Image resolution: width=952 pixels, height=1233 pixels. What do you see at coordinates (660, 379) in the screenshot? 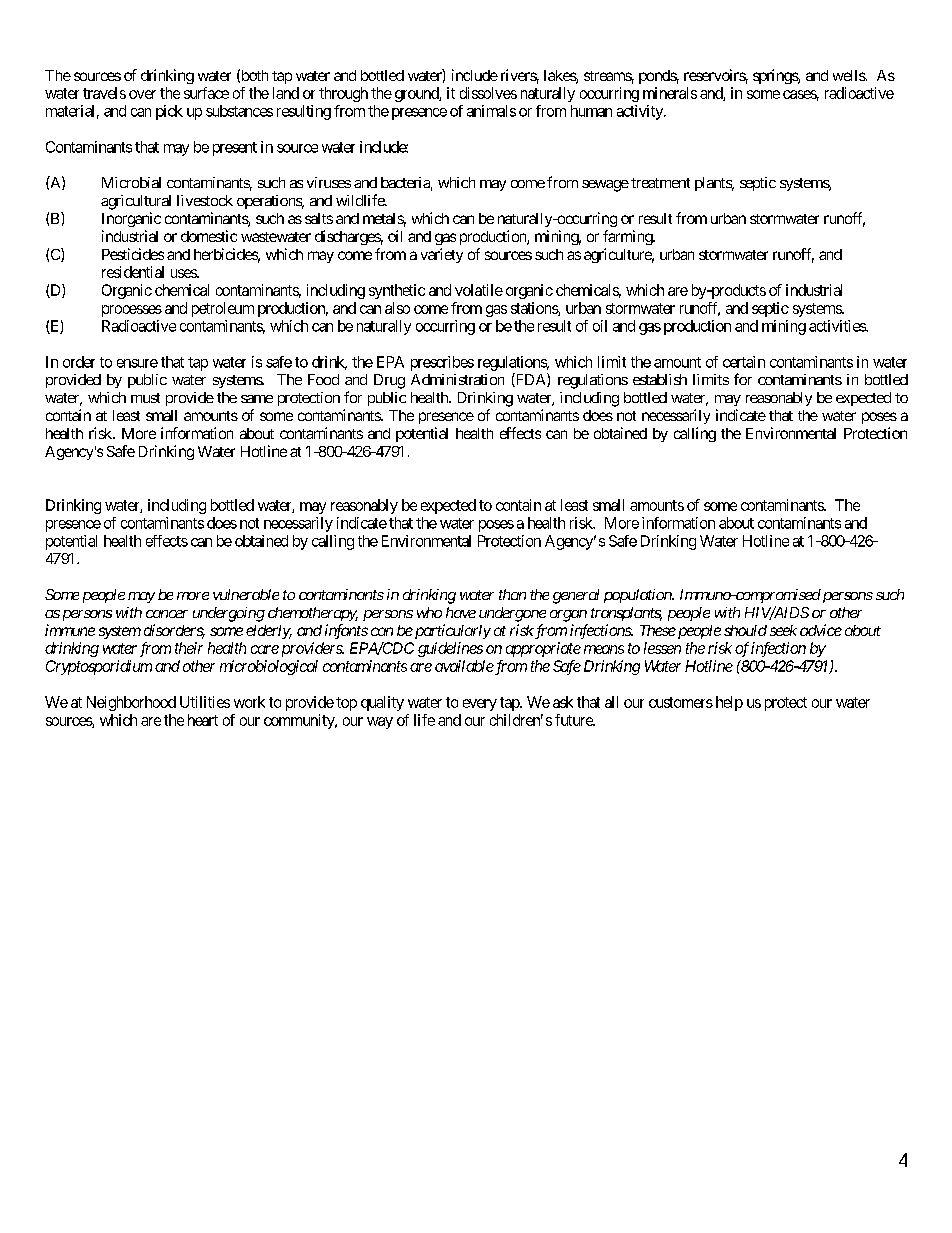
I see `establish` at bounding box center [660, 379].
